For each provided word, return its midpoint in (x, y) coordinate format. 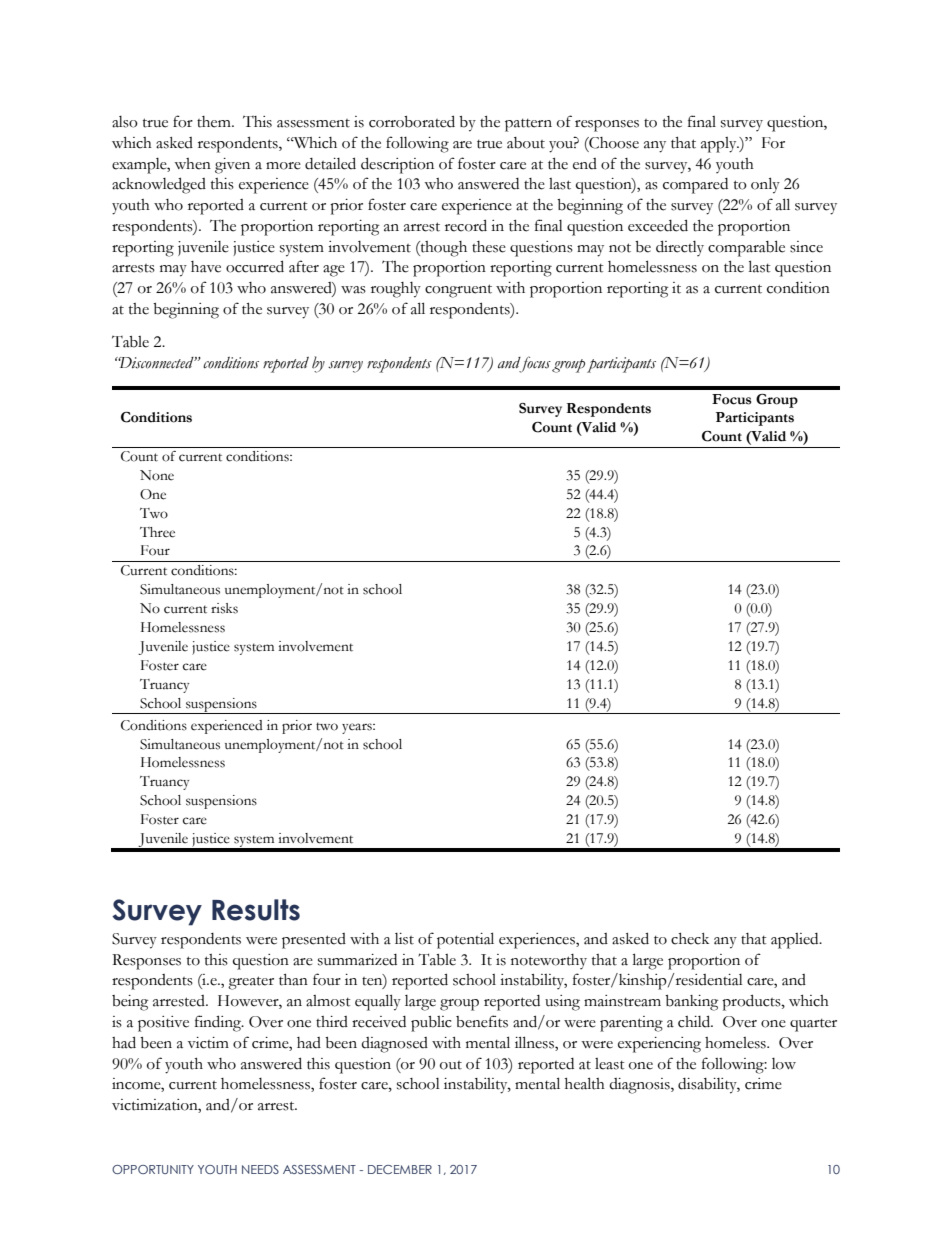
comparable (746, 248)
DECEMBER (400, 1169)
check (690, 939)
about (526, 143)
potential (465, 940)
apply (720, 145)
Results (256, 910)
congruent (458, 291)
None (157, 475)
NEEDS (260, 1169)
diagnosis (640, 1086)
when (192, 164)
